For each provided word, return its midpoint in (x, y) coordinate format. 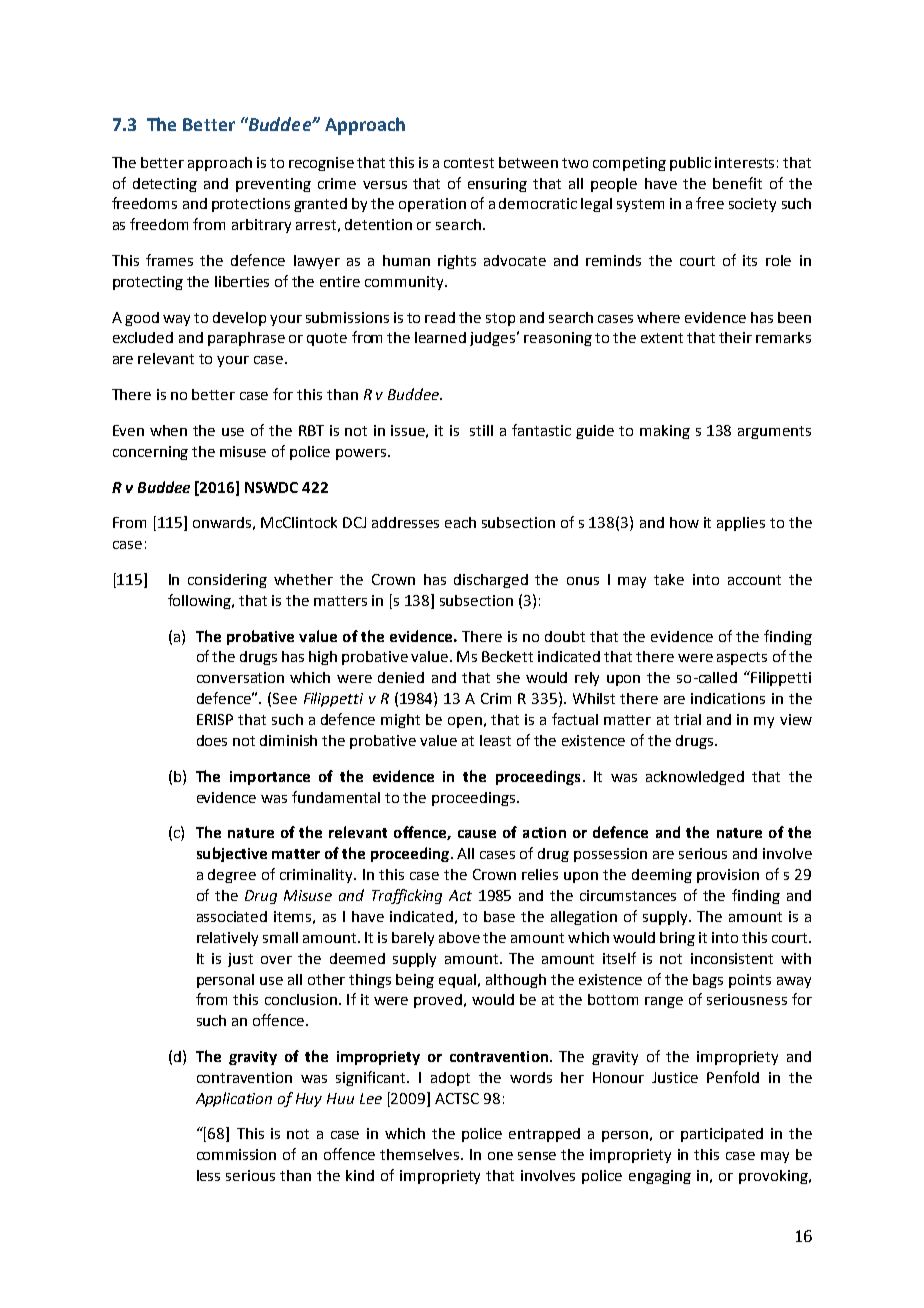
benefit (737, 183)
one (500, 1156)
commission (236, 1154)
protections (251, 205)
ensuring (497, 185)
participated (722, 1135)
